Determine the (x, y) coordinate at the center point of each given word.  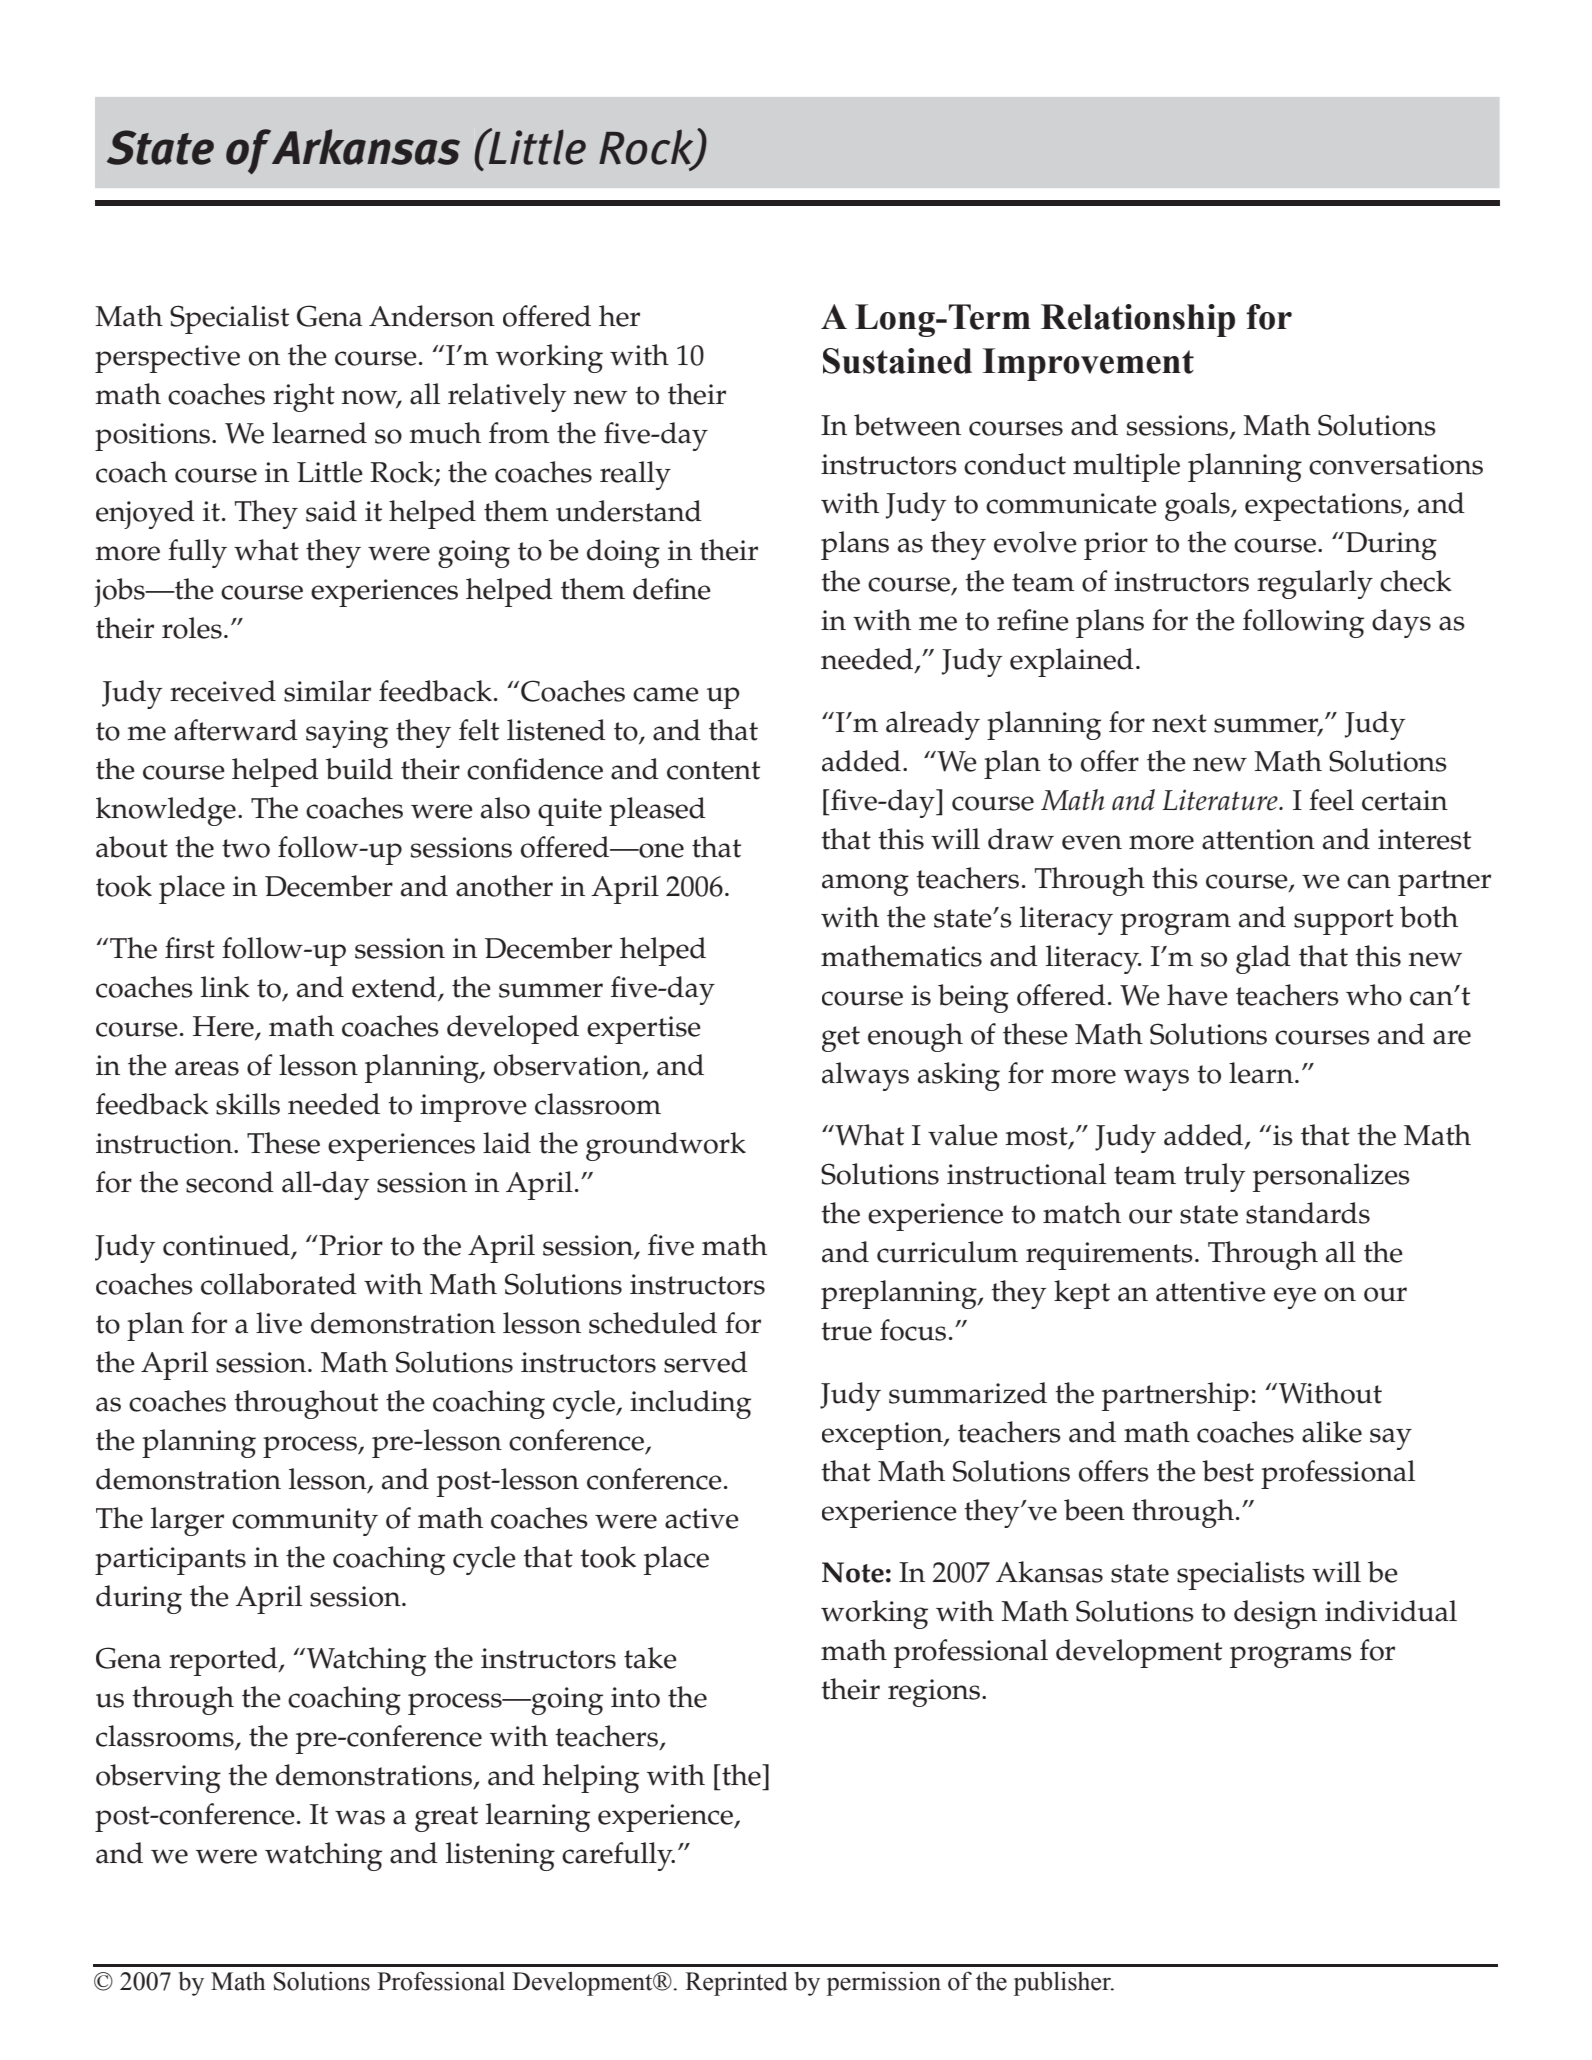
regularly (1315, 584)
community (305, 1522)
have (1197, 995)
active (702, 1518)
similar (327, 691)
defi (657, 589)
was (360, 1817)
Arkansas (366, 147)
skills (248, 1104)
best (1228, 1471)
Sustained (897, 361)
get (841, 1039)
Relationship (1138, 320)
